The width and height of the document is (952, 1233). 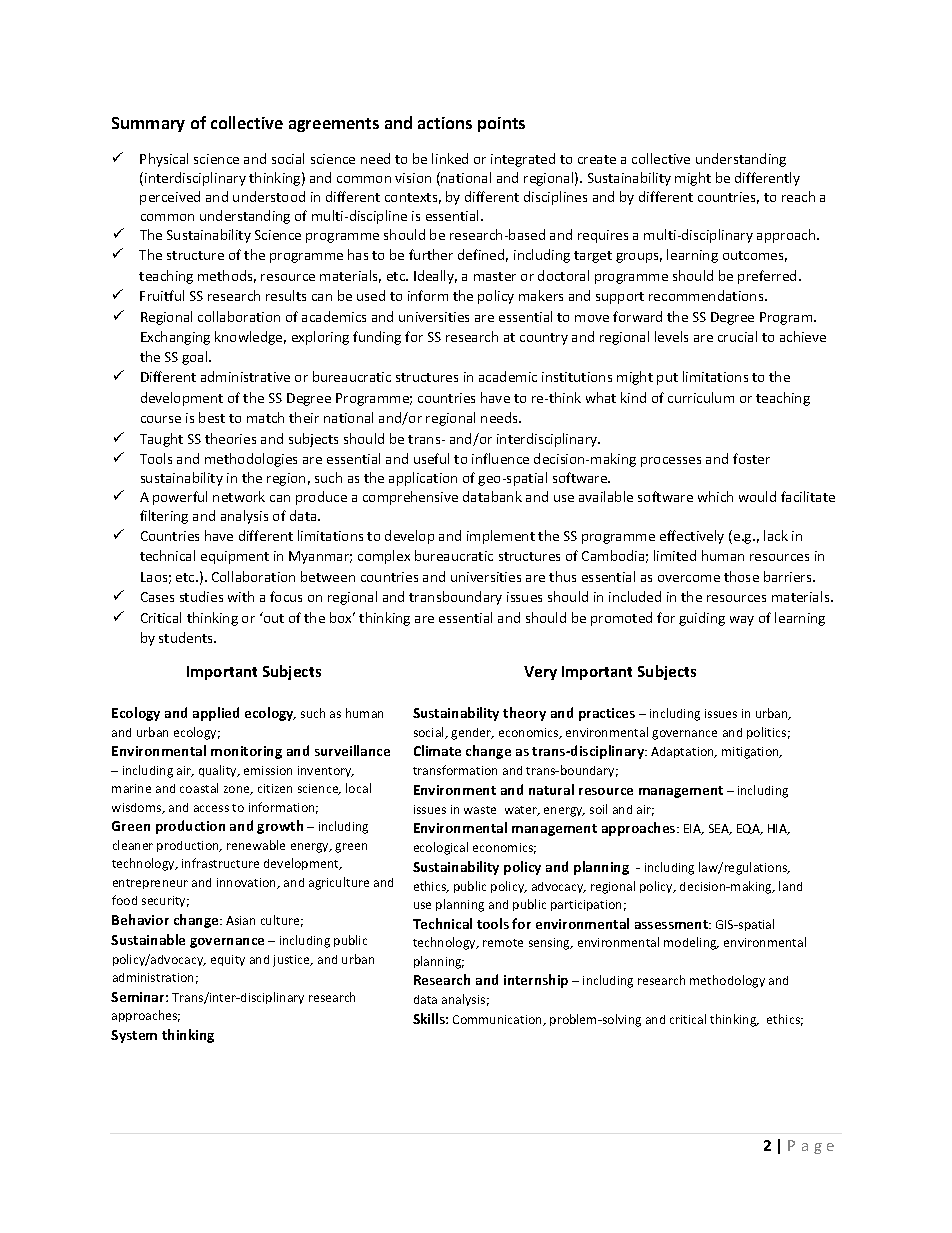 I want to click on Communication, so click(x=499, y=1020).
